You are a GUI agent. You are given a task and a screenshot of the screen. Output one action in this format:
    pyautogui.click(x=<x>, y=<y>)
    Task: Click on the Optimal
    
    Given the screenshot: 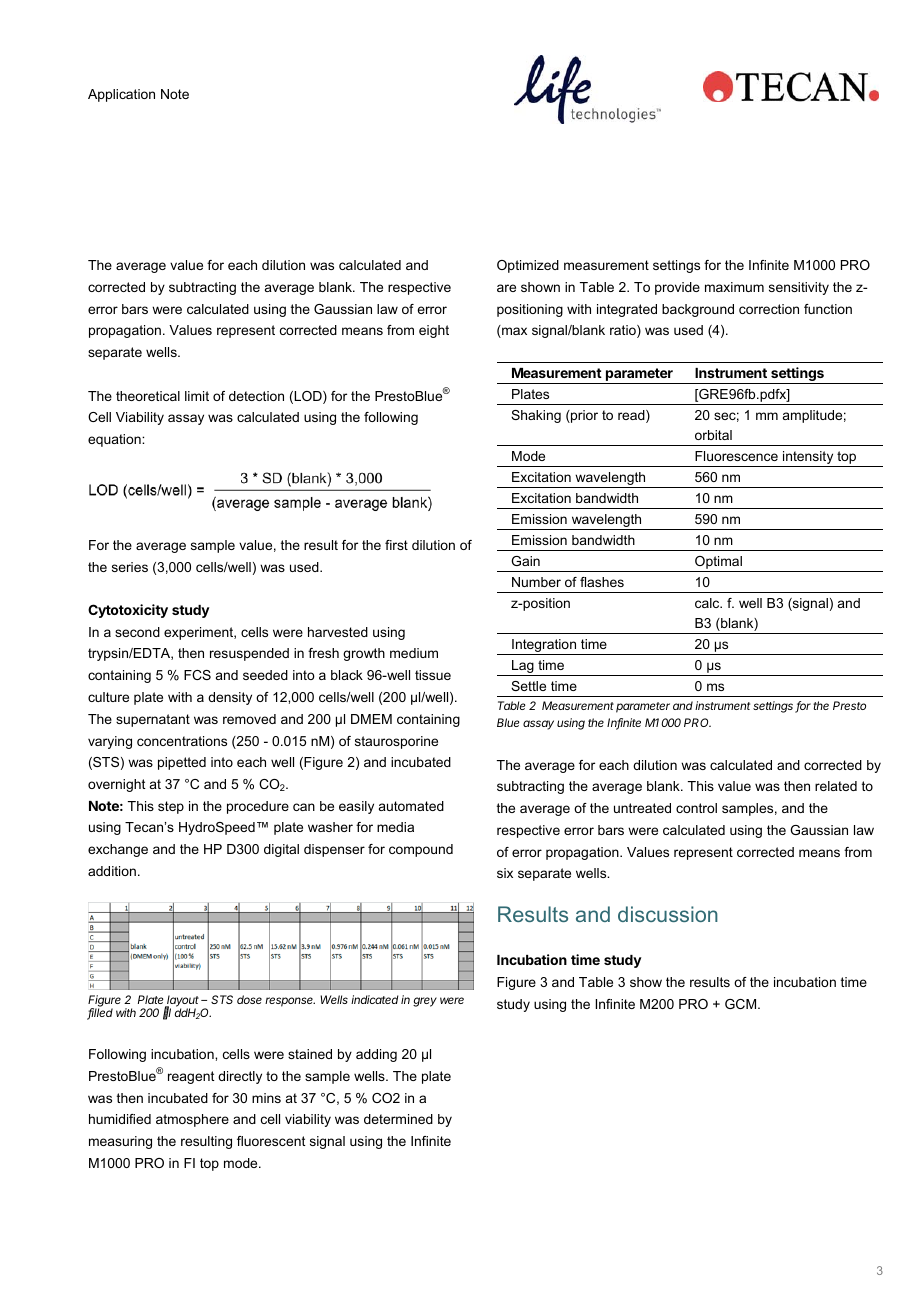 What is the action you would take?
    pyautogui.click(x=718, y=564)
